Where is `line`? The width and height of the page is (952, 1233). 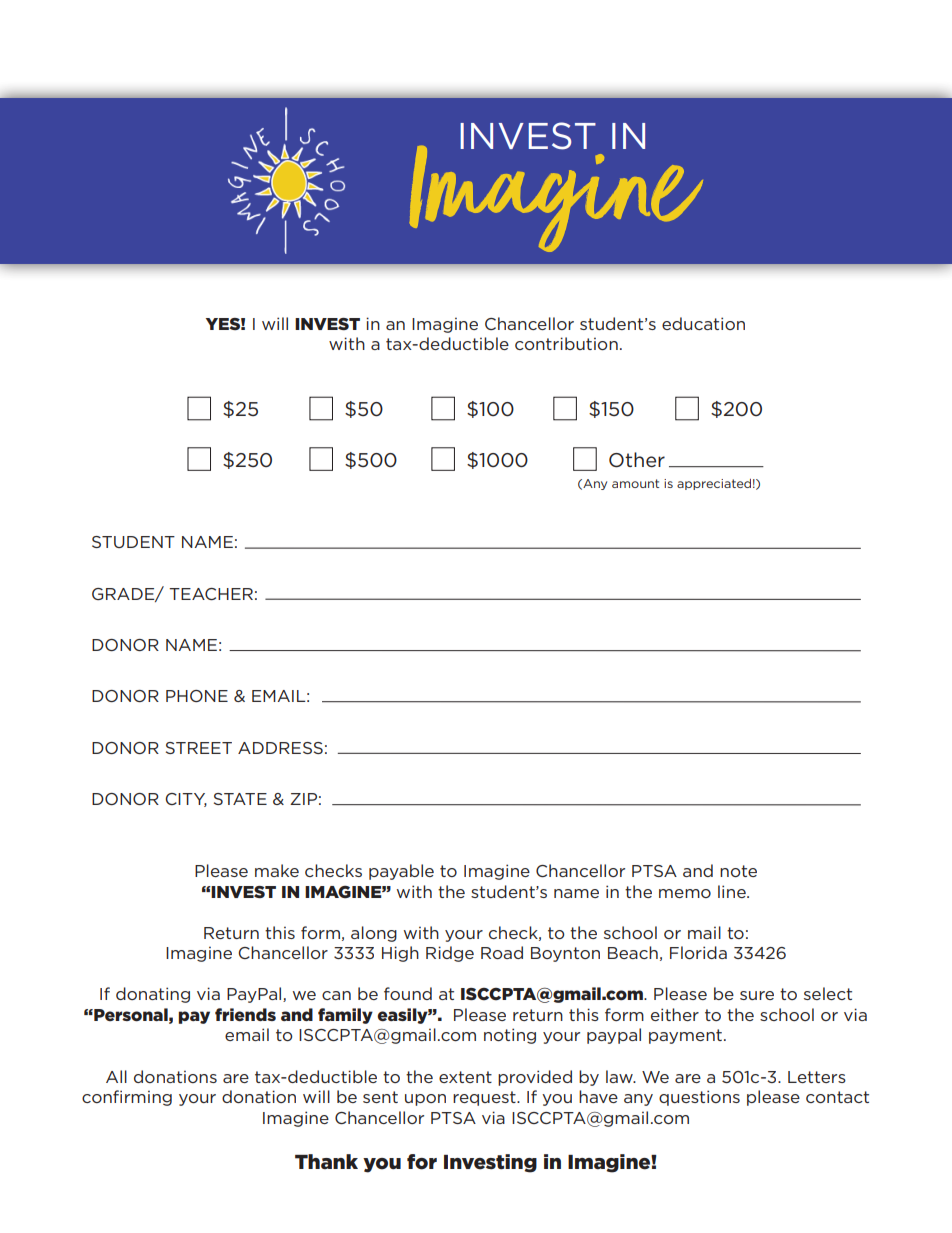 line is located at coordinates (733, 891).
